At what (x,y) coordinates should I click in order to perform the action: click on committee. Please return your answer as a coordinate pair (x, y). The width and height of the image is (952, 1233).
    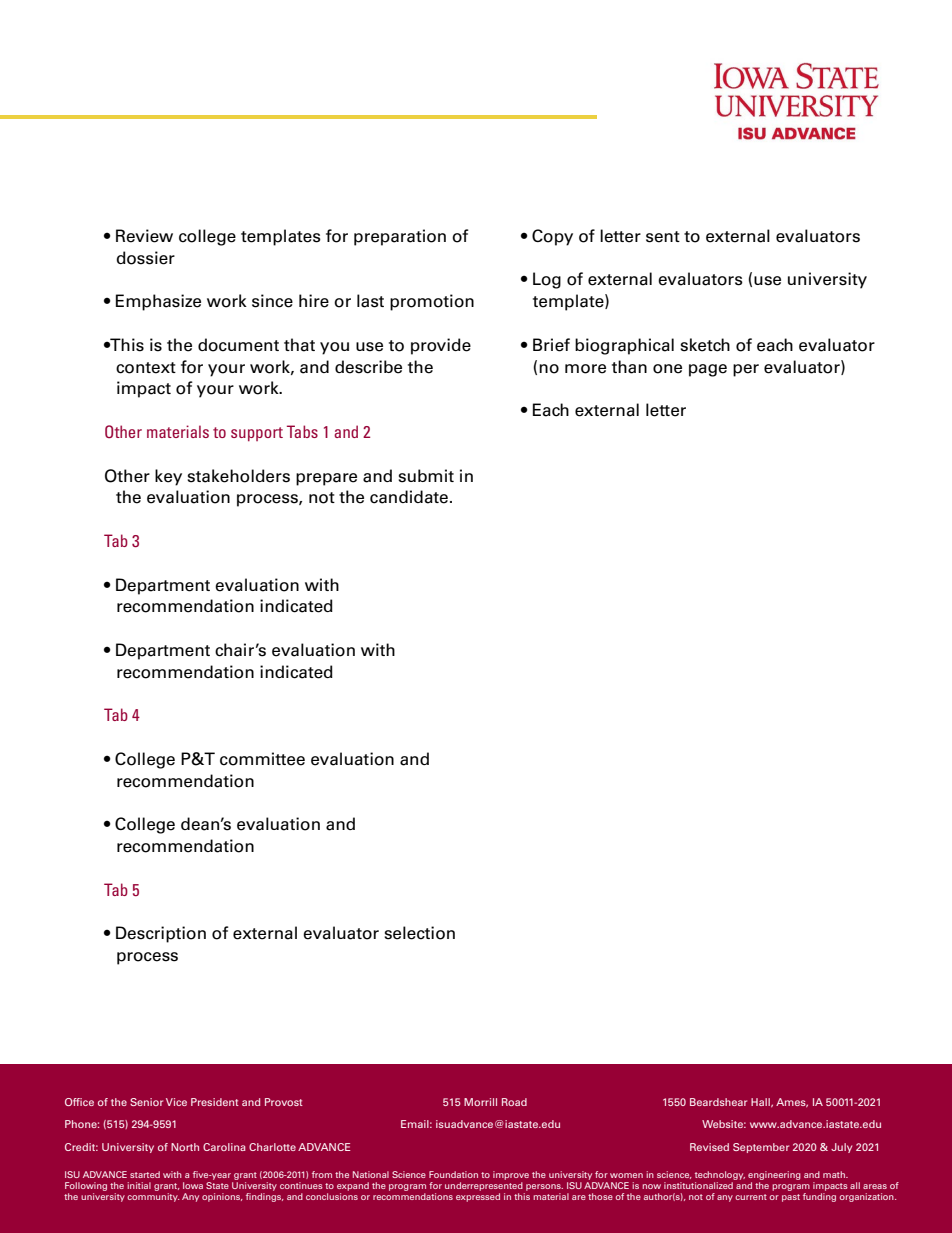
    Looking at the image, I should click on (262, 759).
